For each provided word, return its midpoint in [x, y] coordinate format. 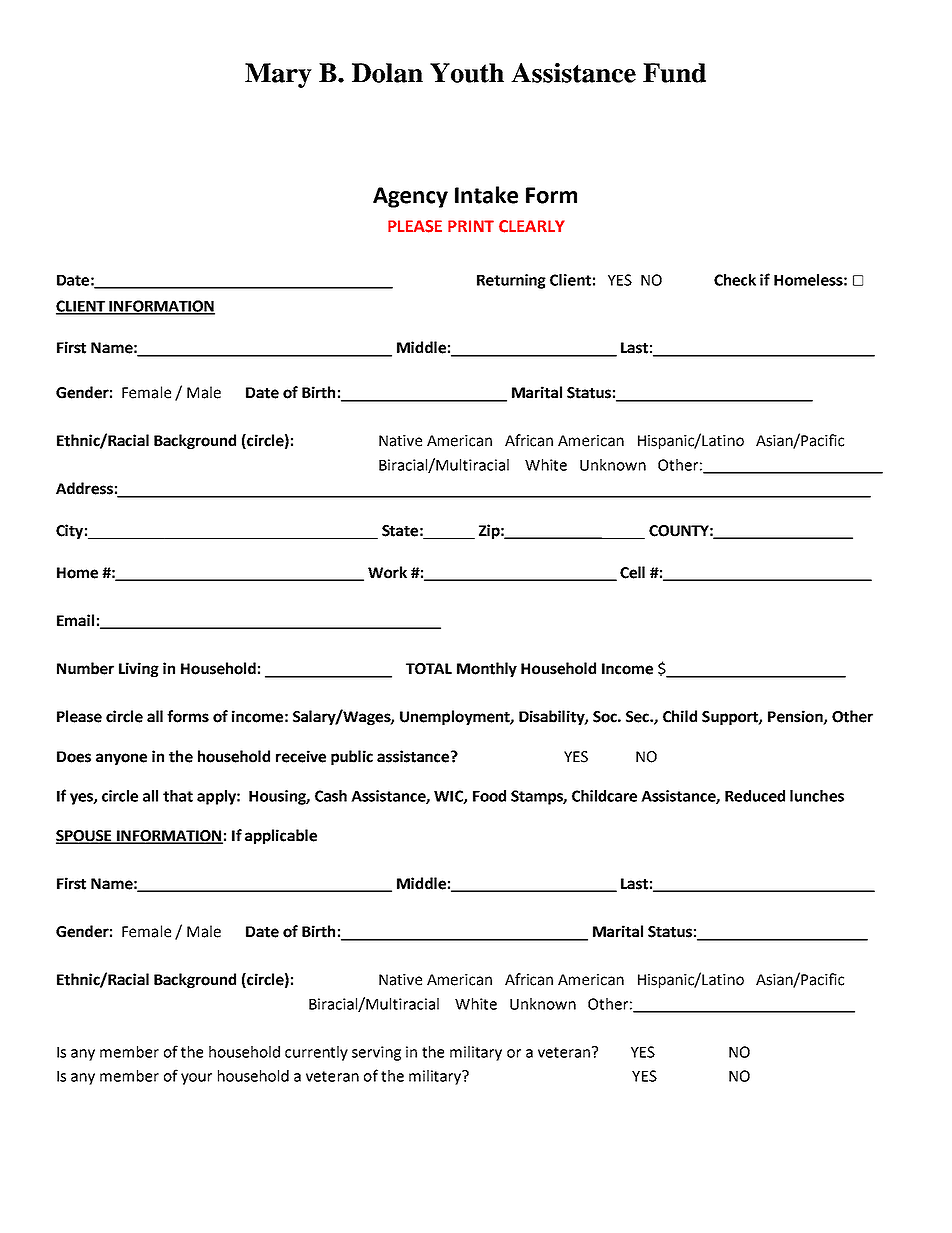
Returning [511, 281]
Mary [278, 75]
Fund [674, 73]
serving [376, 1053]
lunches [817, 796]
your [196, 1079]
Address [84, 488]
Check [735, 280]
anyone [121, 759]
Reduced [755, 796]
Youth [467, 73]
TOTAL [429, 669]
